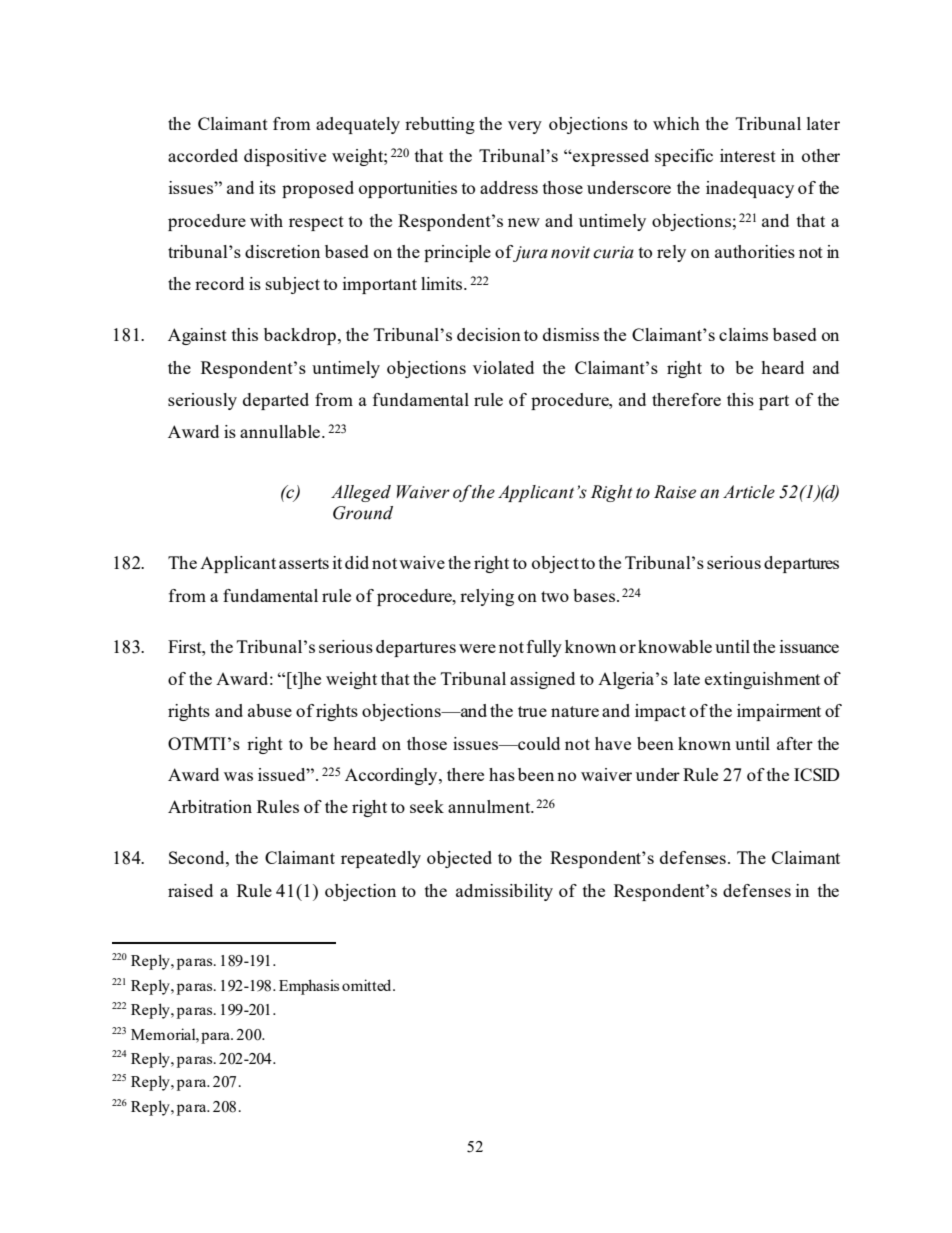 The height and width of the screenshot is (1233, 952). Describe the element at coordinates (270, 710) in the screenshot. I see `abuse` at that location.
